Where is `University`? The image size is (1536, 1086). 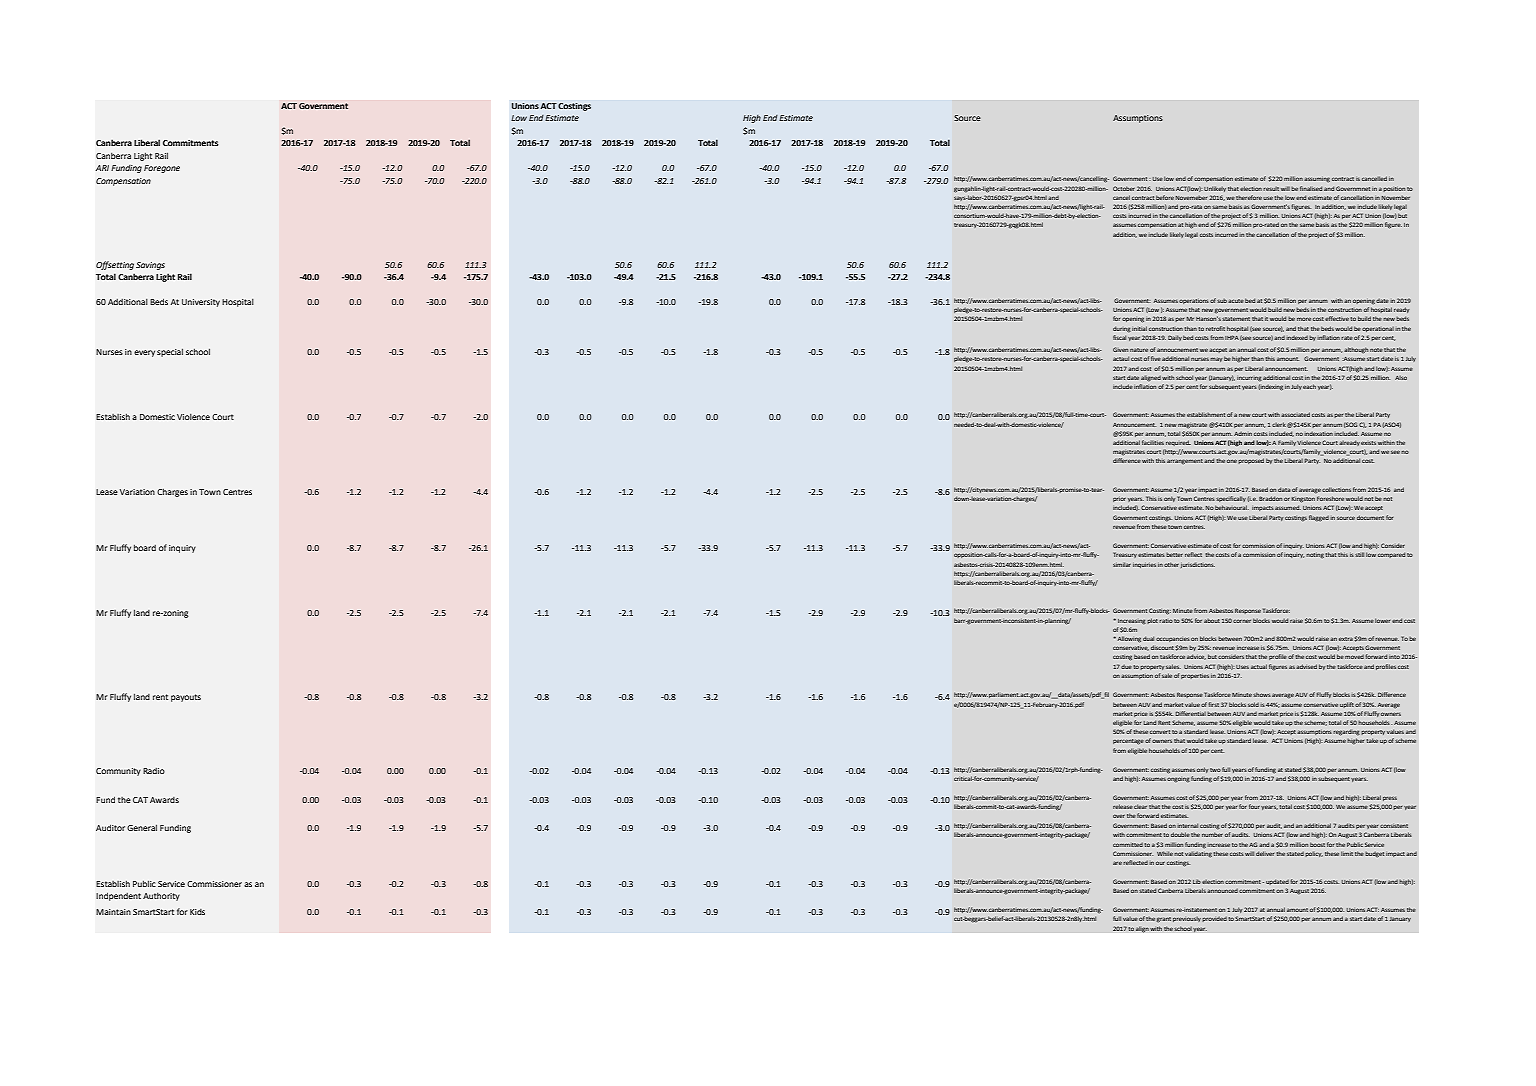 University is located at coordinates (201, 303).
